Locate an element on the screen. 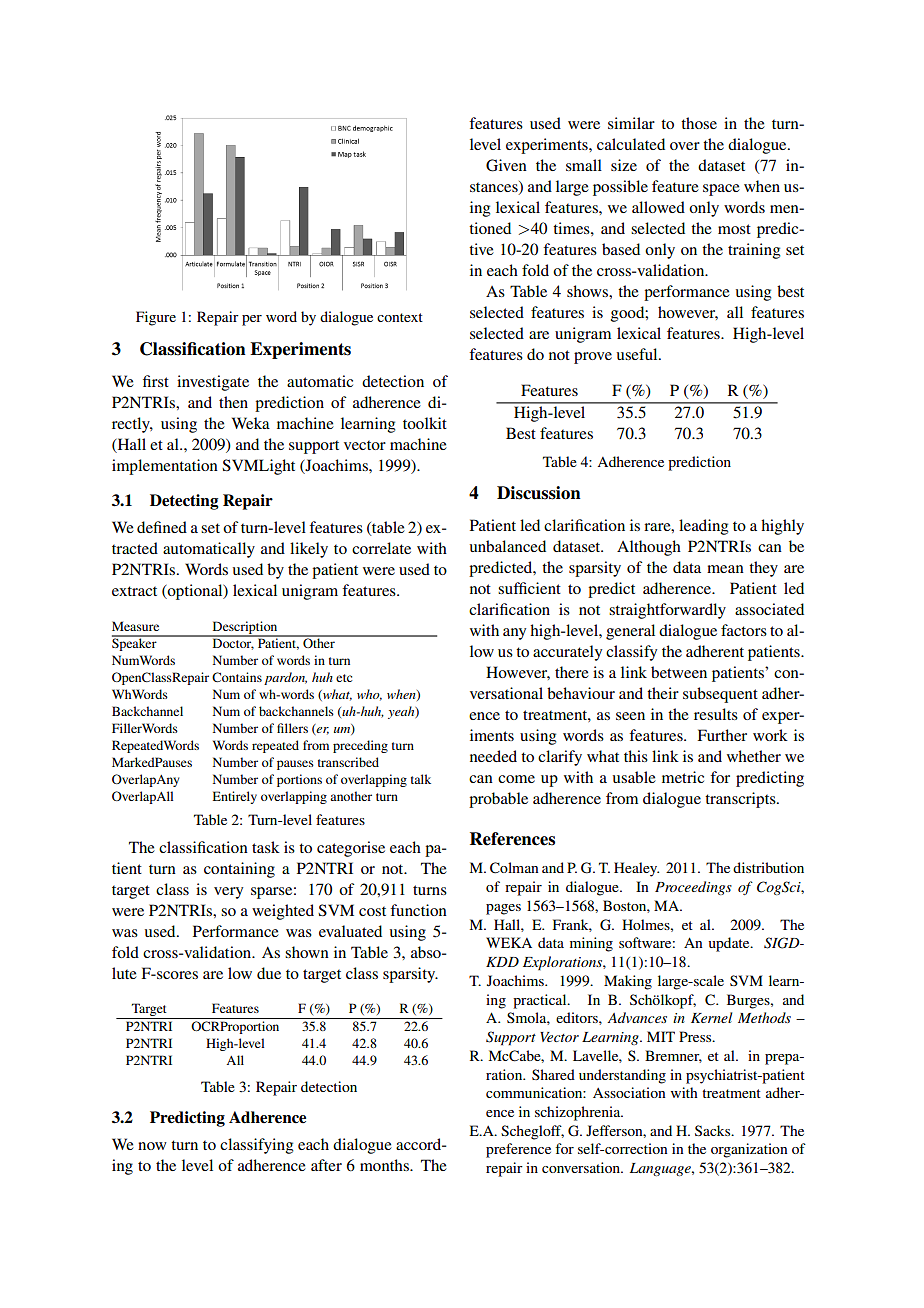 The width and height of the screenshot is (924, 1308). Given is located at coordinates (506, 165).
